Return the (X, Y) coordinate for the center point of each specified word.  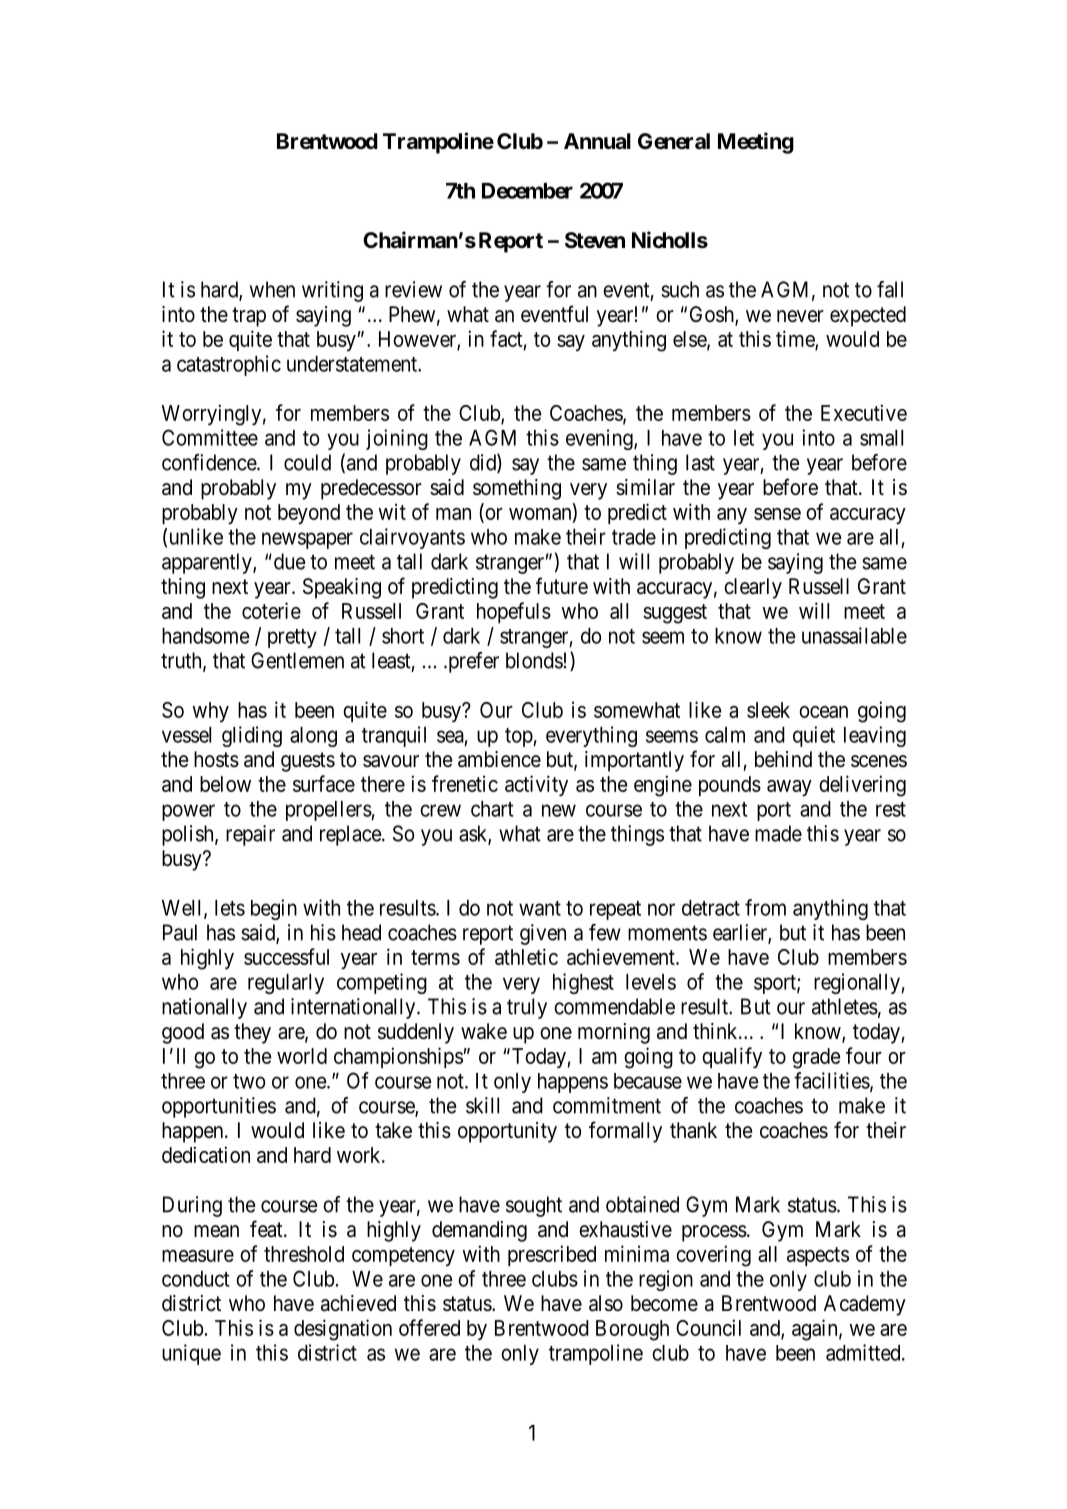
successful (286, 956)
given (543, 934)
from (765, 907)
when (272, 289)
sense (777, 514)
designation (343, 1330)
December (527, 191)
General (674, 141)
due (288, 561)
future (562, 586)
